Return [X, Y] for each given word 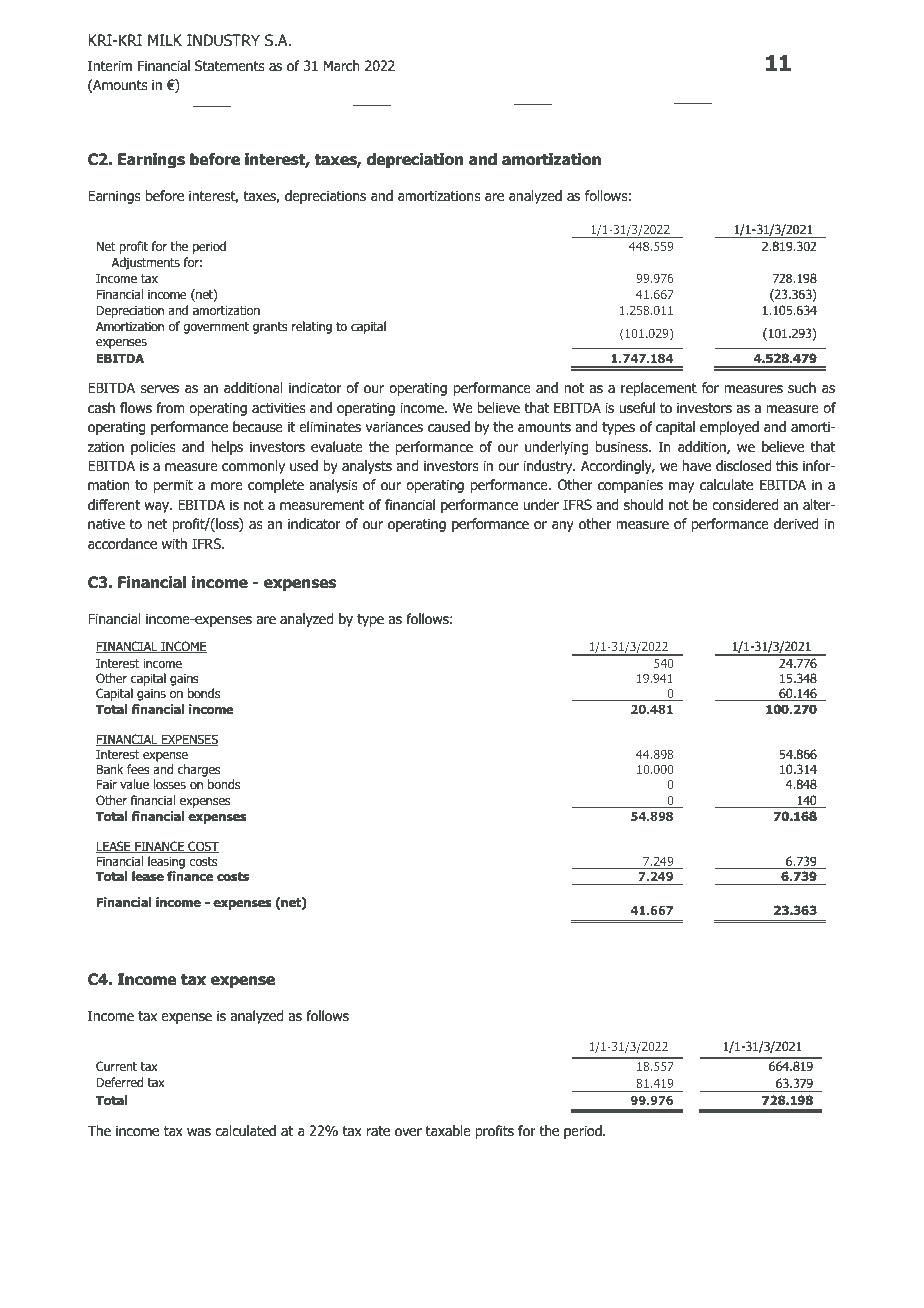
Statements [230, 66]
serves [159, 389]
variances [394, 427]
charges [199, 770]
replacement [659, 389]
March [342, 66]
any [563, 526]
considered [745, 505]
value [134, 784]
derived [796, 524]
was [199, 1132]
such [802, 388]
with [174, 544]
